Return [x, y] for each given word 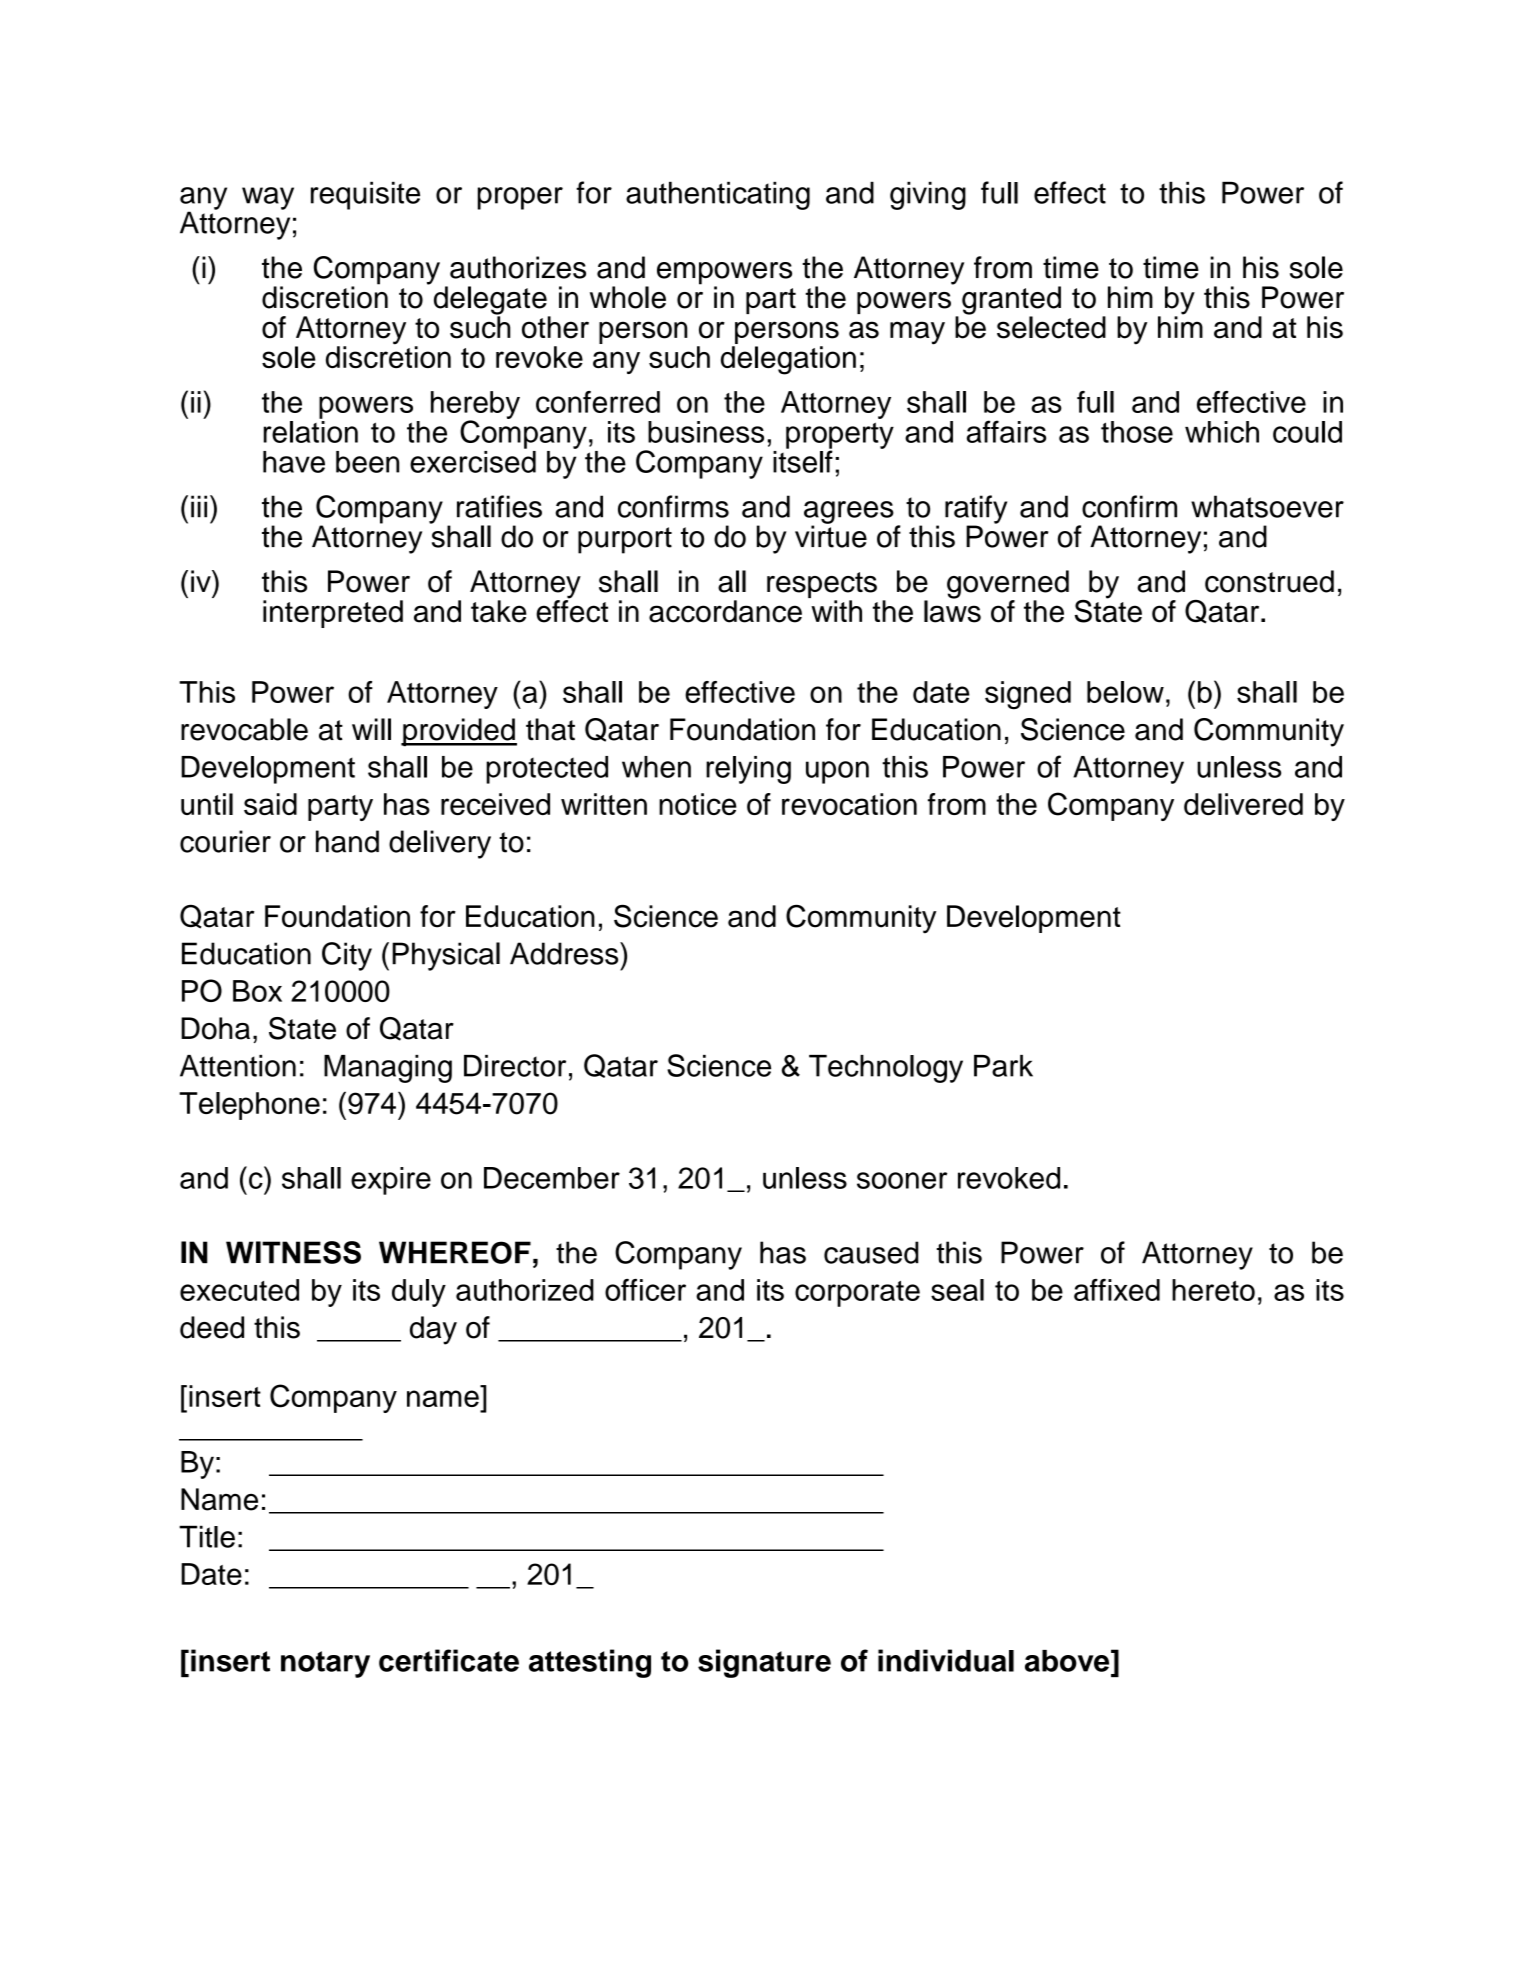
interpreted [333, 614]
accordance [725, 611]
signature [764, 1663]
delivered [1243, 804]
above [1068, 1660]
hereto [1213, 1290]
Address [565, 953]
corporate [857, 1294]
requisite [365, 196]
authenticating [718, 196]
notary [325, 1664]
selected [1051, 327]
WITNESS [293, 1252]
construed [1269, 581]
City [347, 956]
